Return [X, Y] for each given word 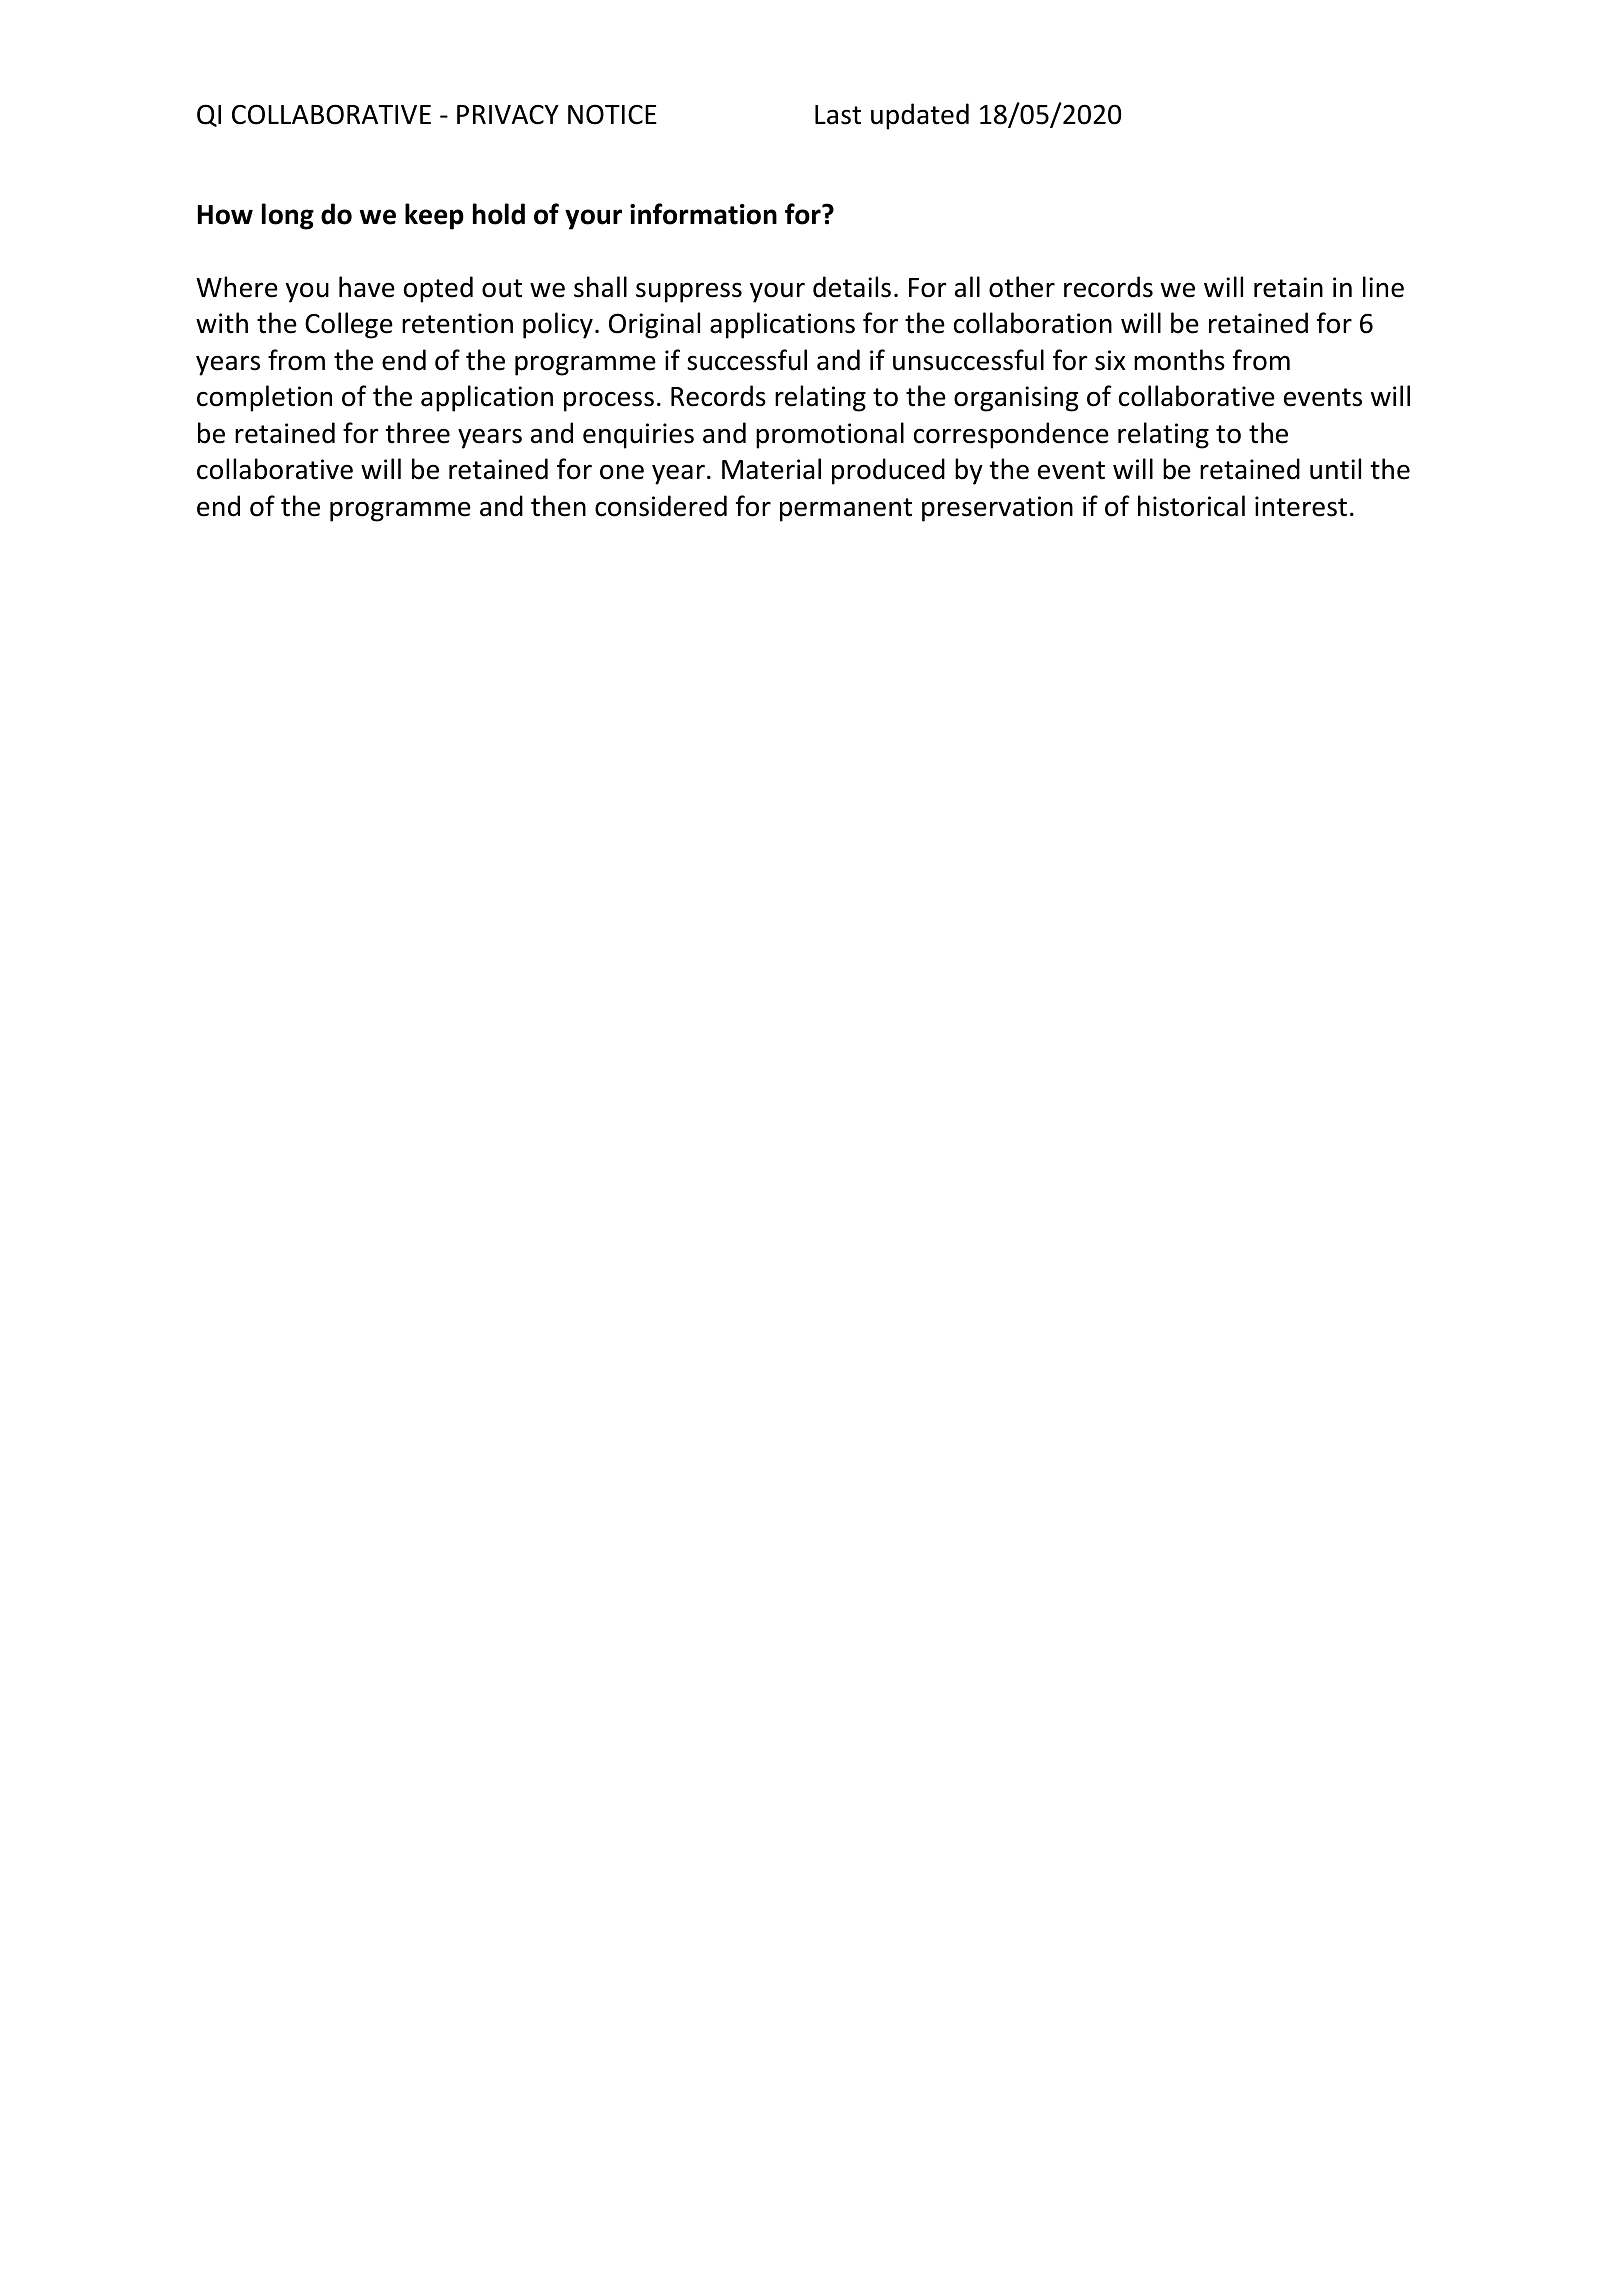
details [852, 287]
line [1383, 287]
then [558, 506]
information [703, 214]
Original [654, 325]
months [1179, 360]
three [417, 433]
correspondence [1011, 435]
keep [434, 216]
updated [920, 116]
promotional [830, 435]
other [1022, 287]
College [349, 325]
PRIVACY [508, 115]
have [367, 287]
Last [838, 115]
